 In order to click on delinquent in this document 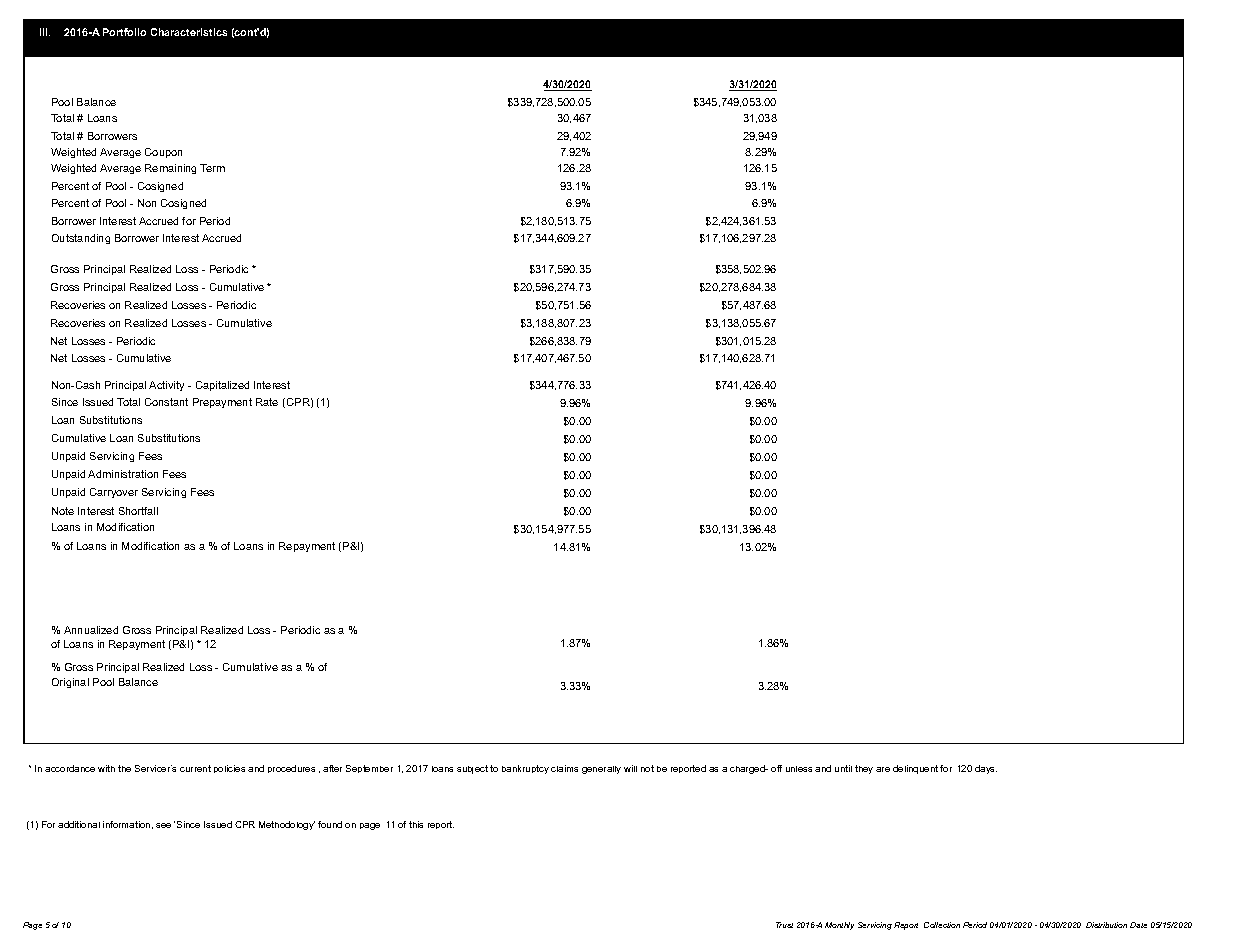, I will do `click(915, 769)`.
